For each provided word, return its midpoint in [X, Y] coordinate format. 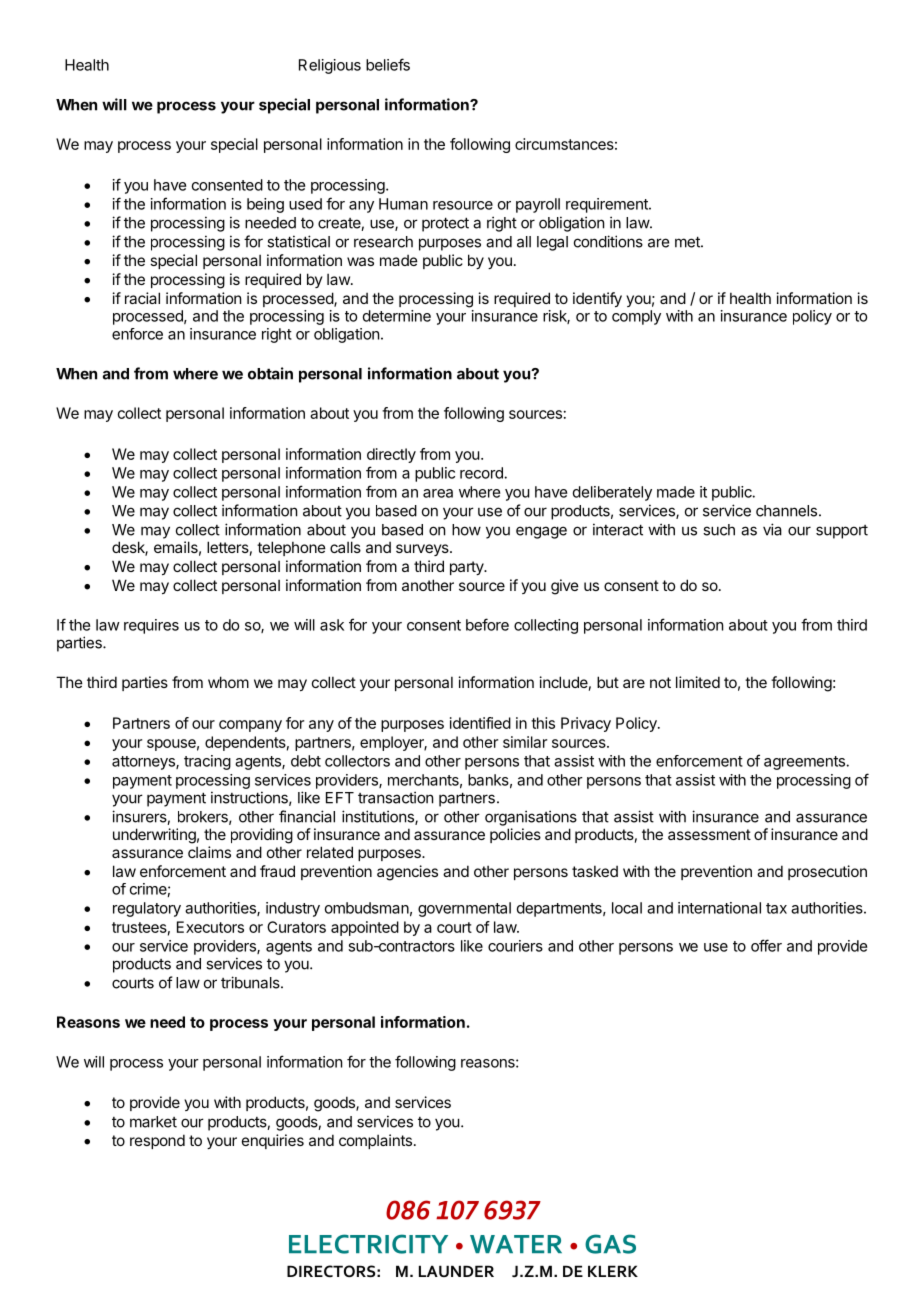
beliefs [388, 64]
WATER [516, 1244]
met [688, 242]
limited [698, 682]
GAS [610, 1244]
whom [228, 682]
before [487, 624]
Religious [330, 66]
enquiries [273, 1141]
